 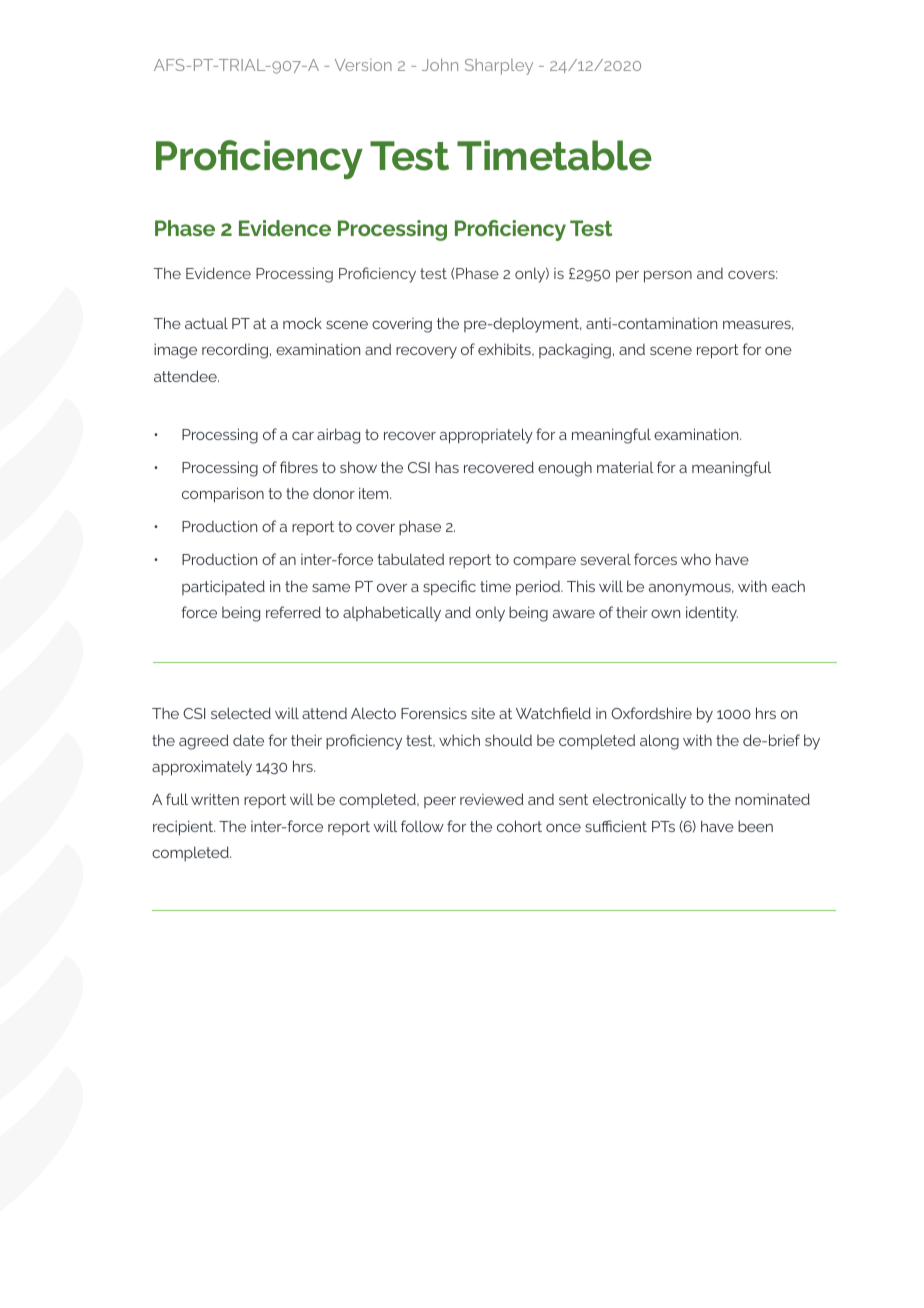 I want to click on material, so click(x=625, y=467).
